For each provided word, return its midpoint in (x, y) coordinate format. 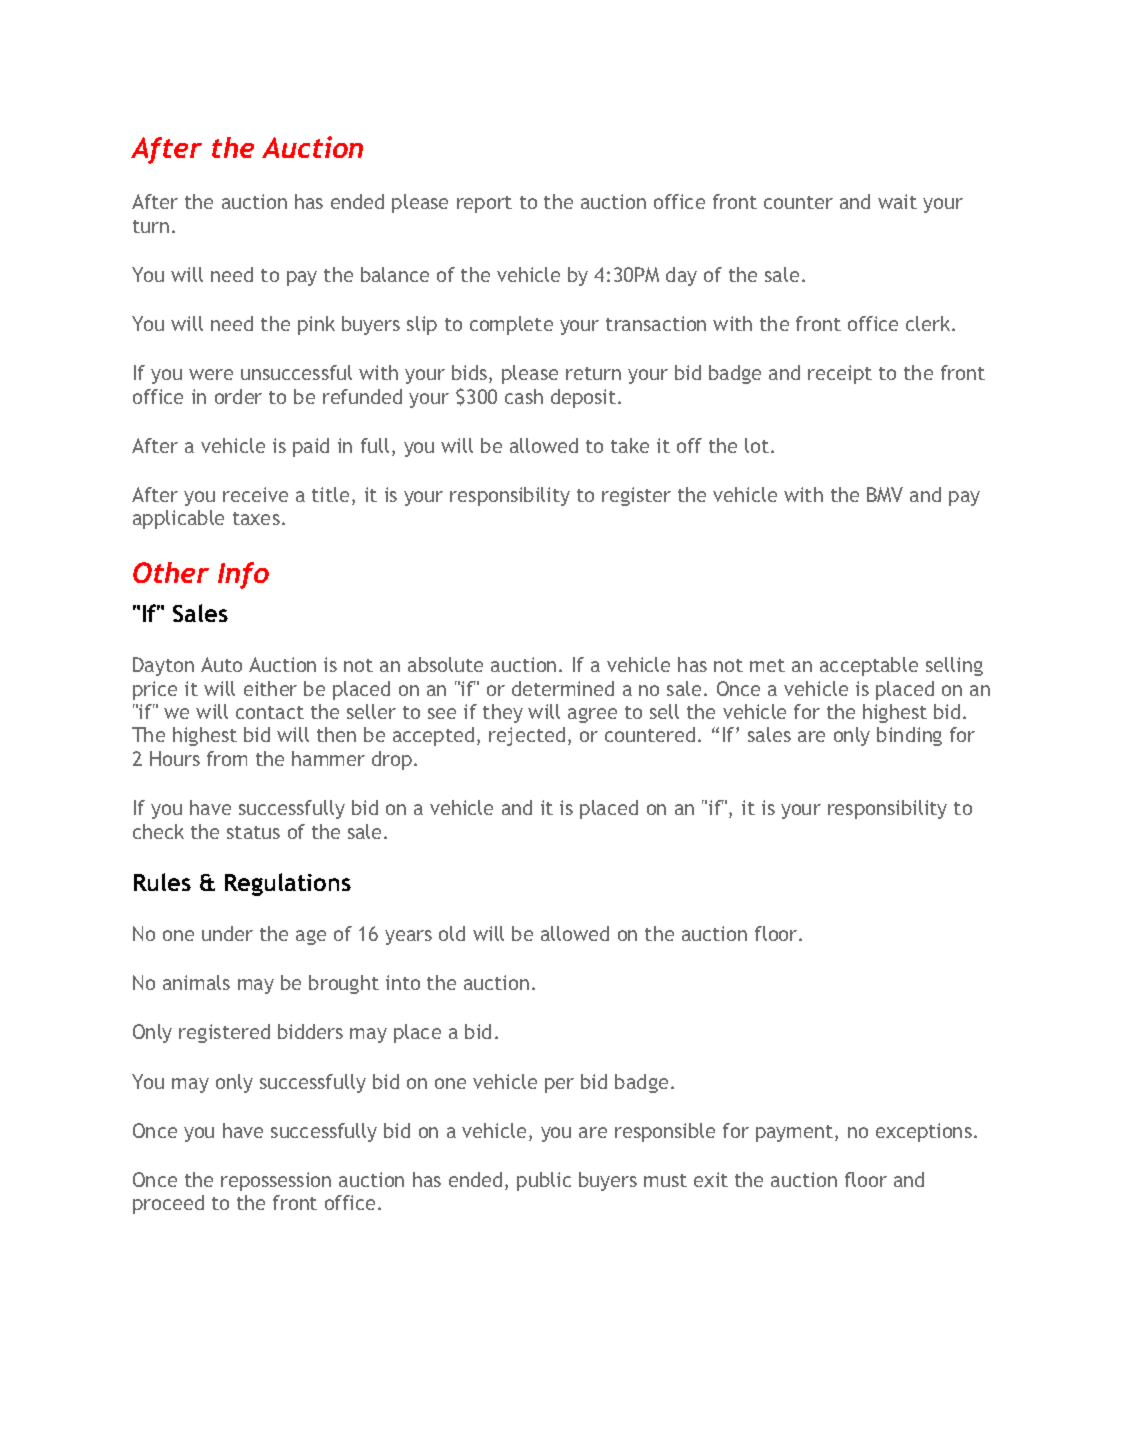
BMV (885, 494)
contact (270, 712)
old (452, 933)
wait (897, 201)
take (630, 445)
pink (316, 325)
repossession (276, 1181)
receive (255, 494)
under (227, 933)
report (484, 204)
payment (796, 1133)
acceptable (869, 666)
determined (563, 688)
